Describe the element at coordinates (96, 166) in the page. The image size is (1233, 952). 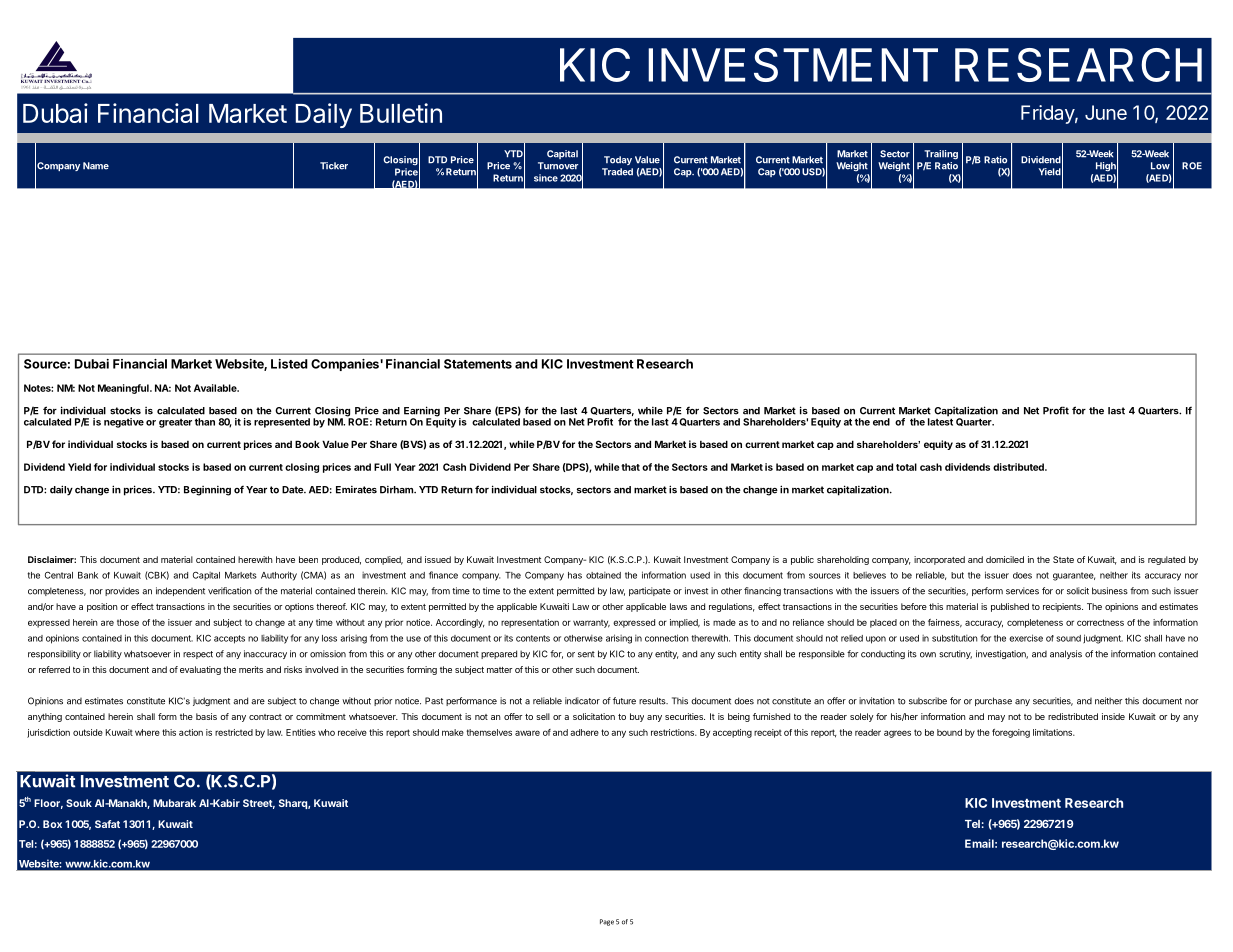
I see `Name` at that location.
